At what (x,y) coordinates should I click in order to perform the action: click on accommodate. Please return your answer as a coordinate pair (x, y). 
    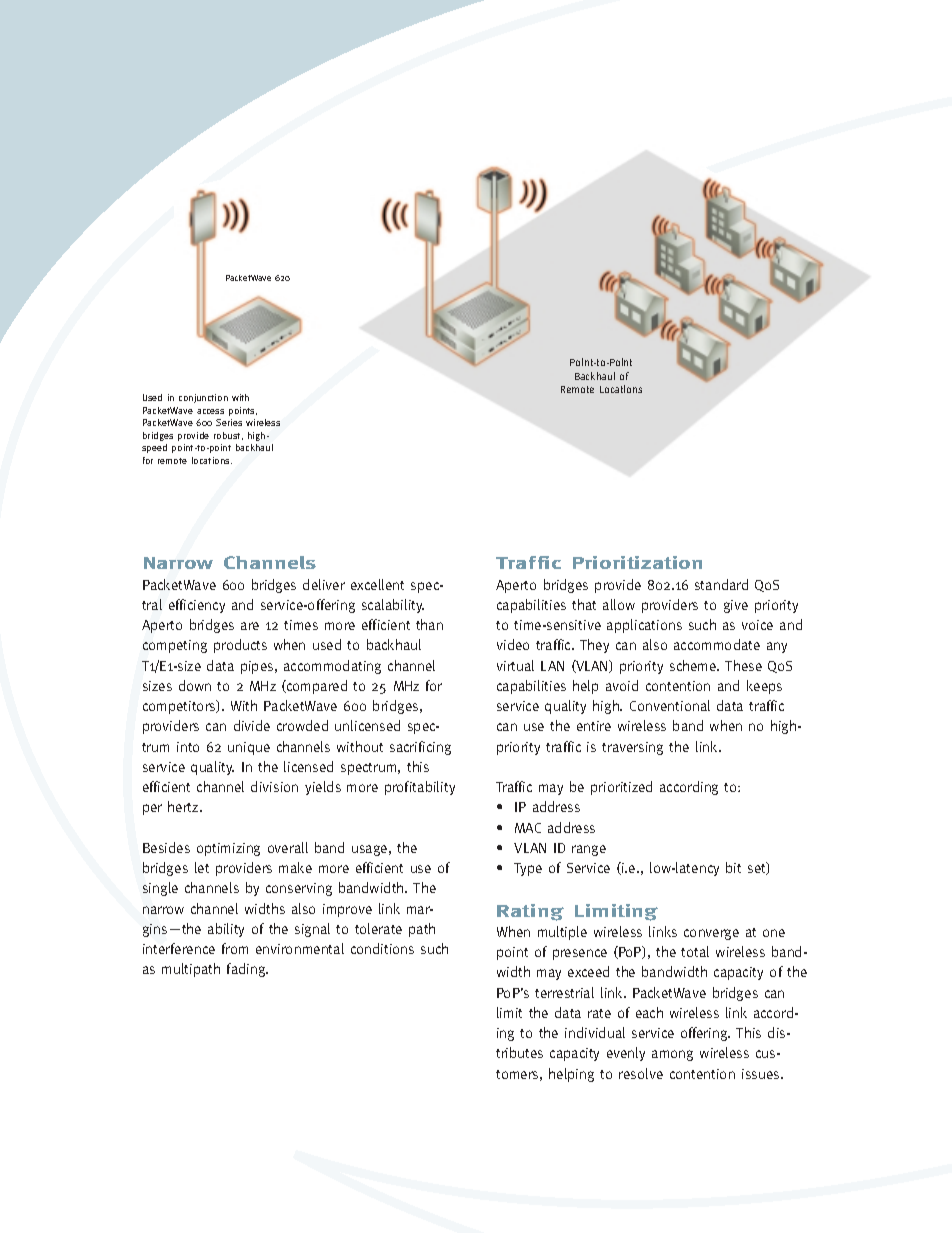
    Looking at the image, I should click on (717, 644).
